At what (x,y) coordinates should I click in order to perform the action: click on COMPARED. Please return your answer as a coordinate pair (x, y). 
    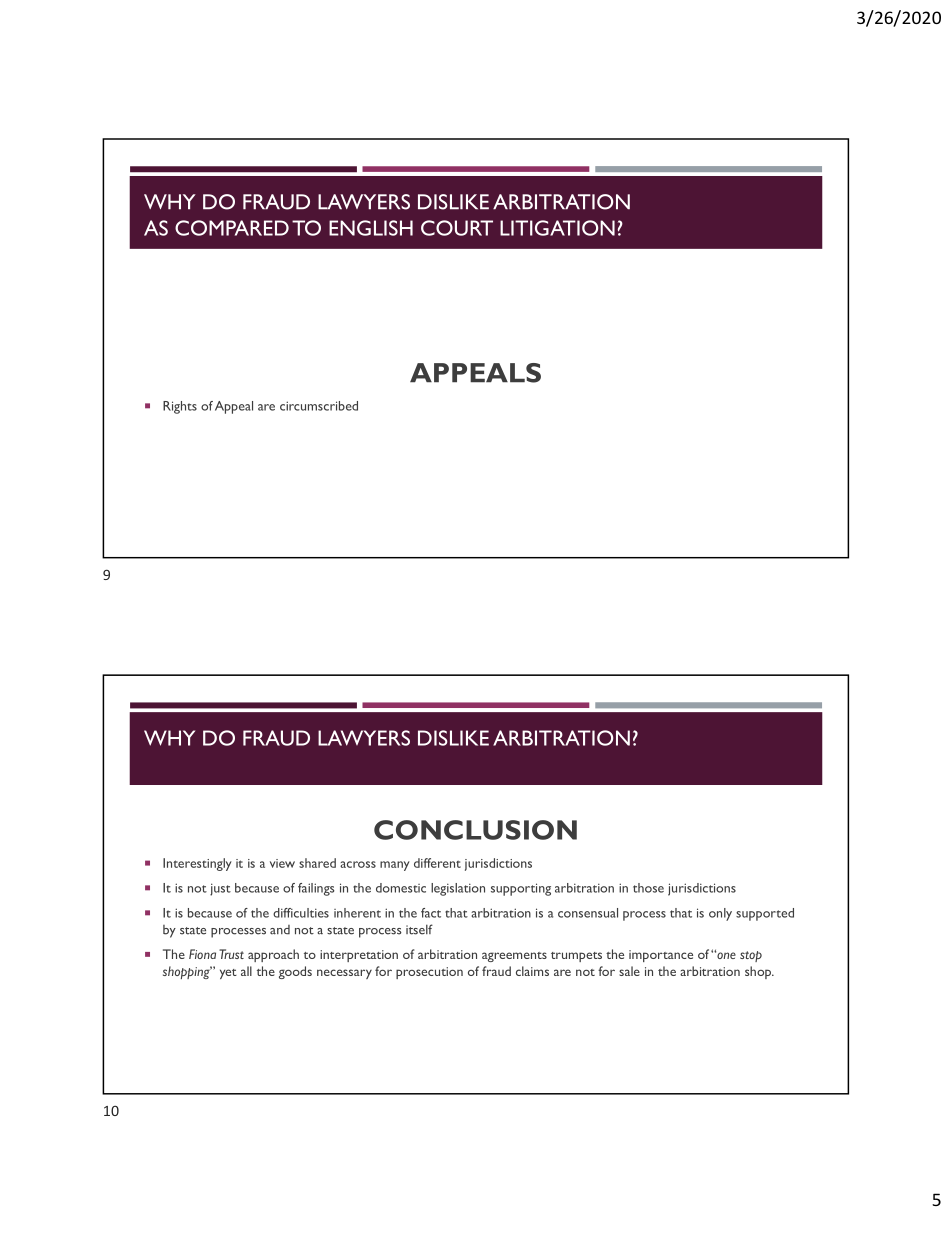
    Looking at the image, I should click on (232, 228).
